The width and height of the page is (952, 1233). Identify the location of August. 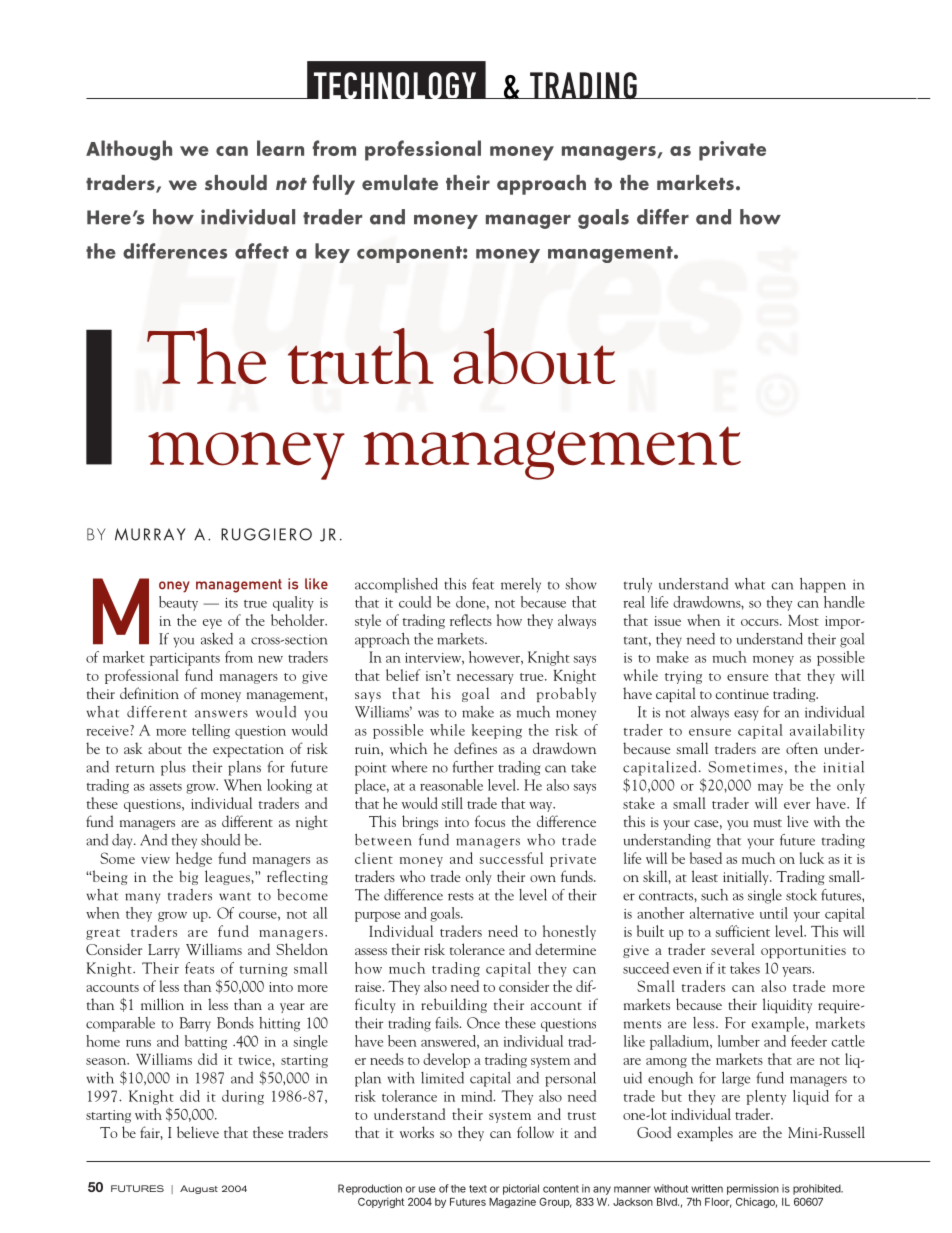
(199, 1189).
